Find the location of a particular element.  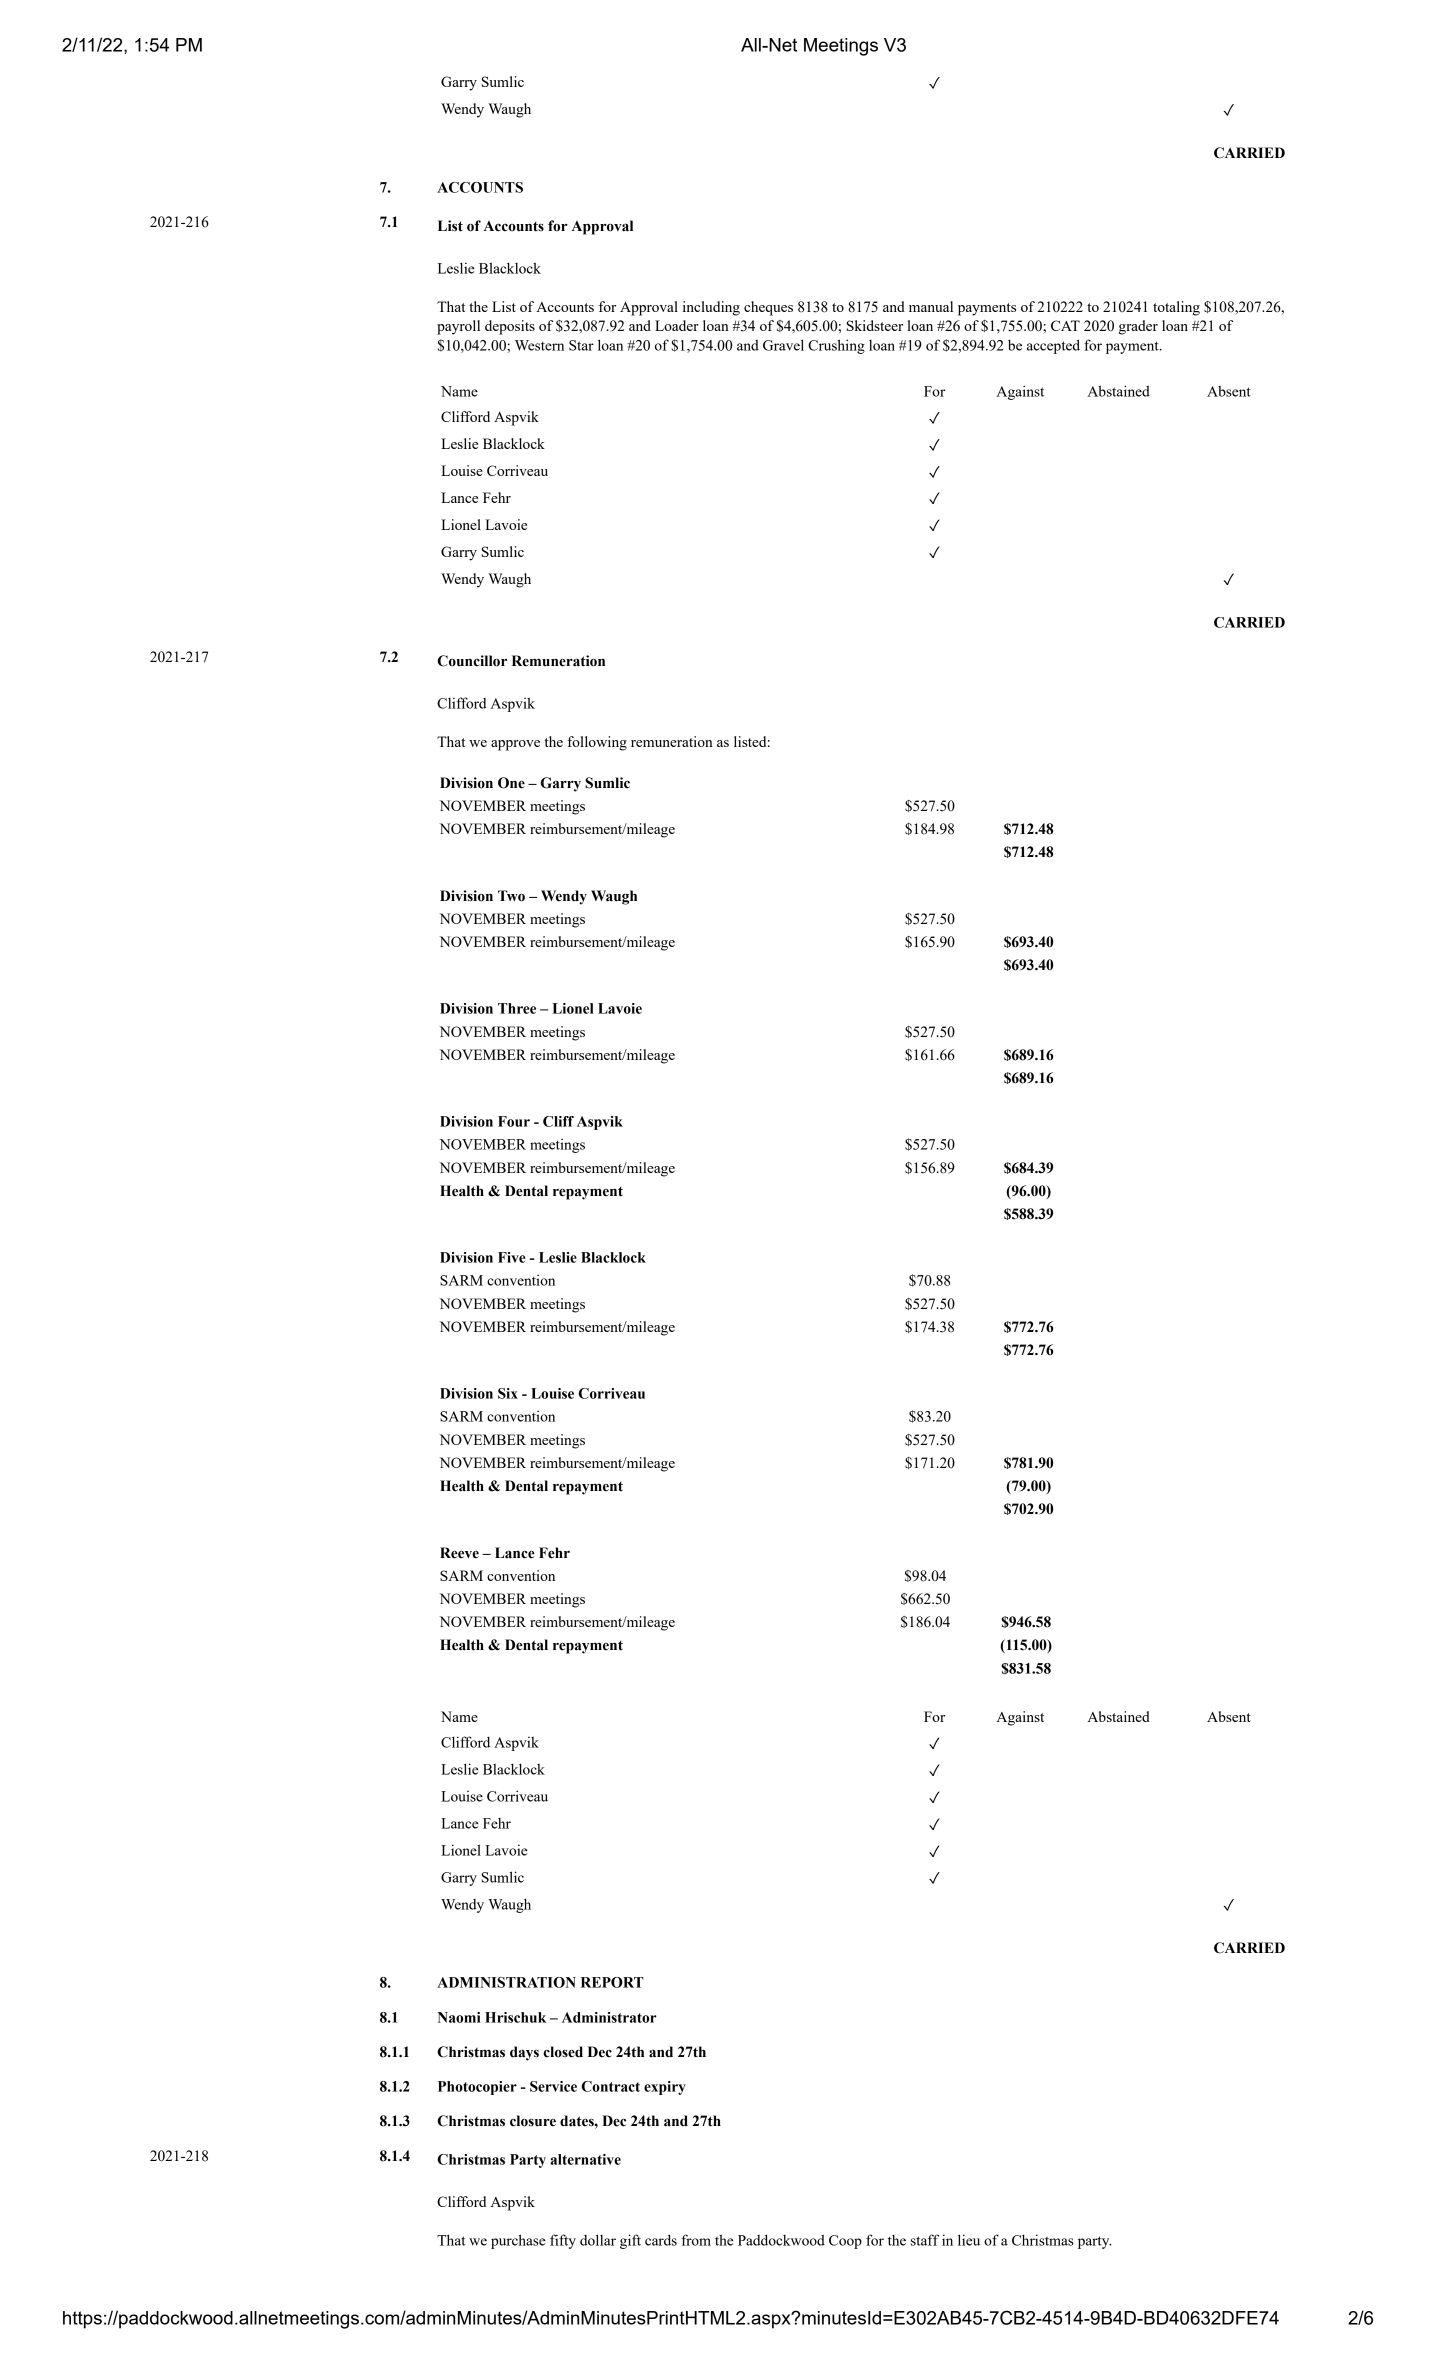

CAT is located at coordinates (1065, 325).
